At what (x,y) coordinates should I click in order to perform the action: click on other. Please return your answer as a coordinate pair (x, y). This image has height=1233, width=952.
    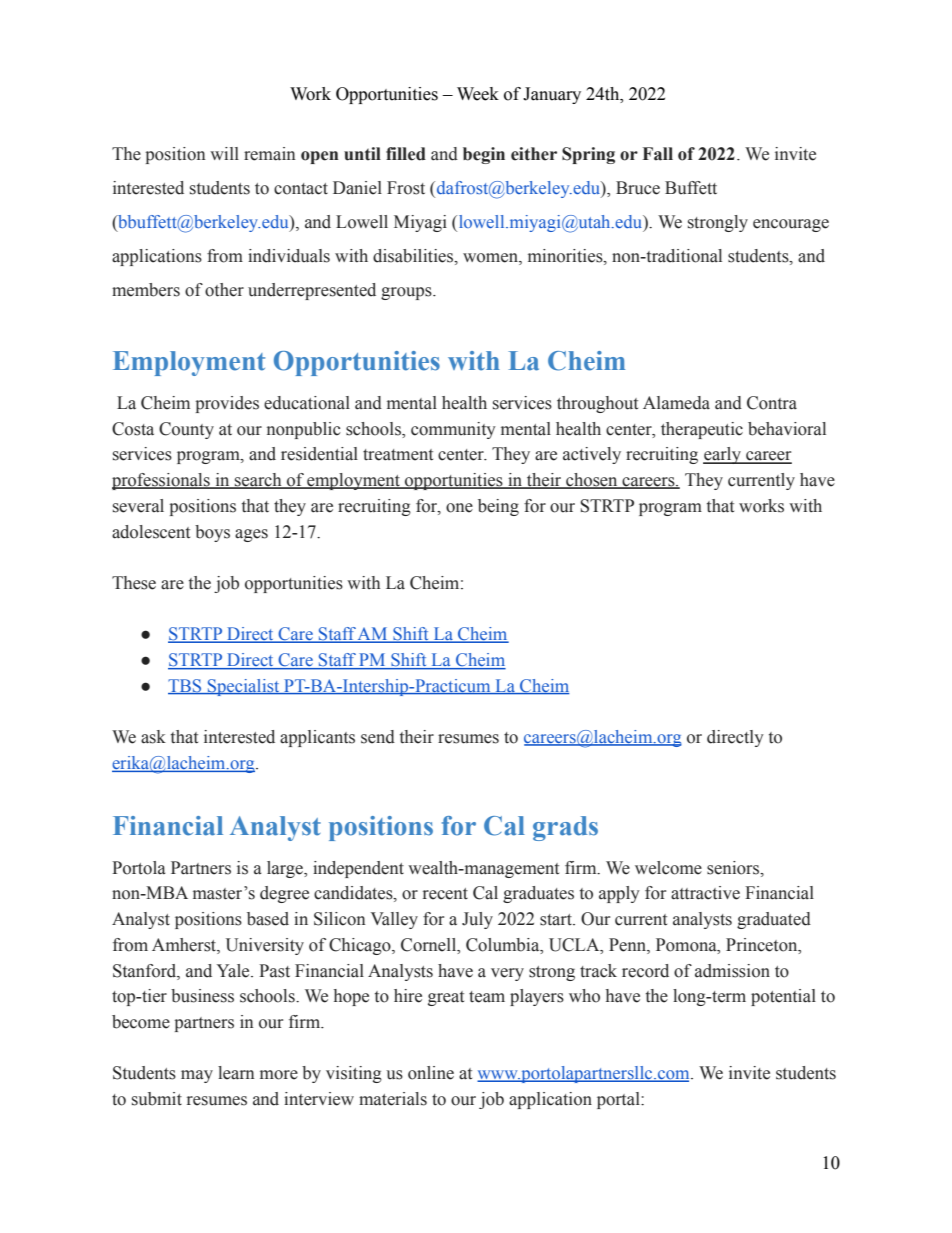
    Looking at the image, I should click on (224, 290).
